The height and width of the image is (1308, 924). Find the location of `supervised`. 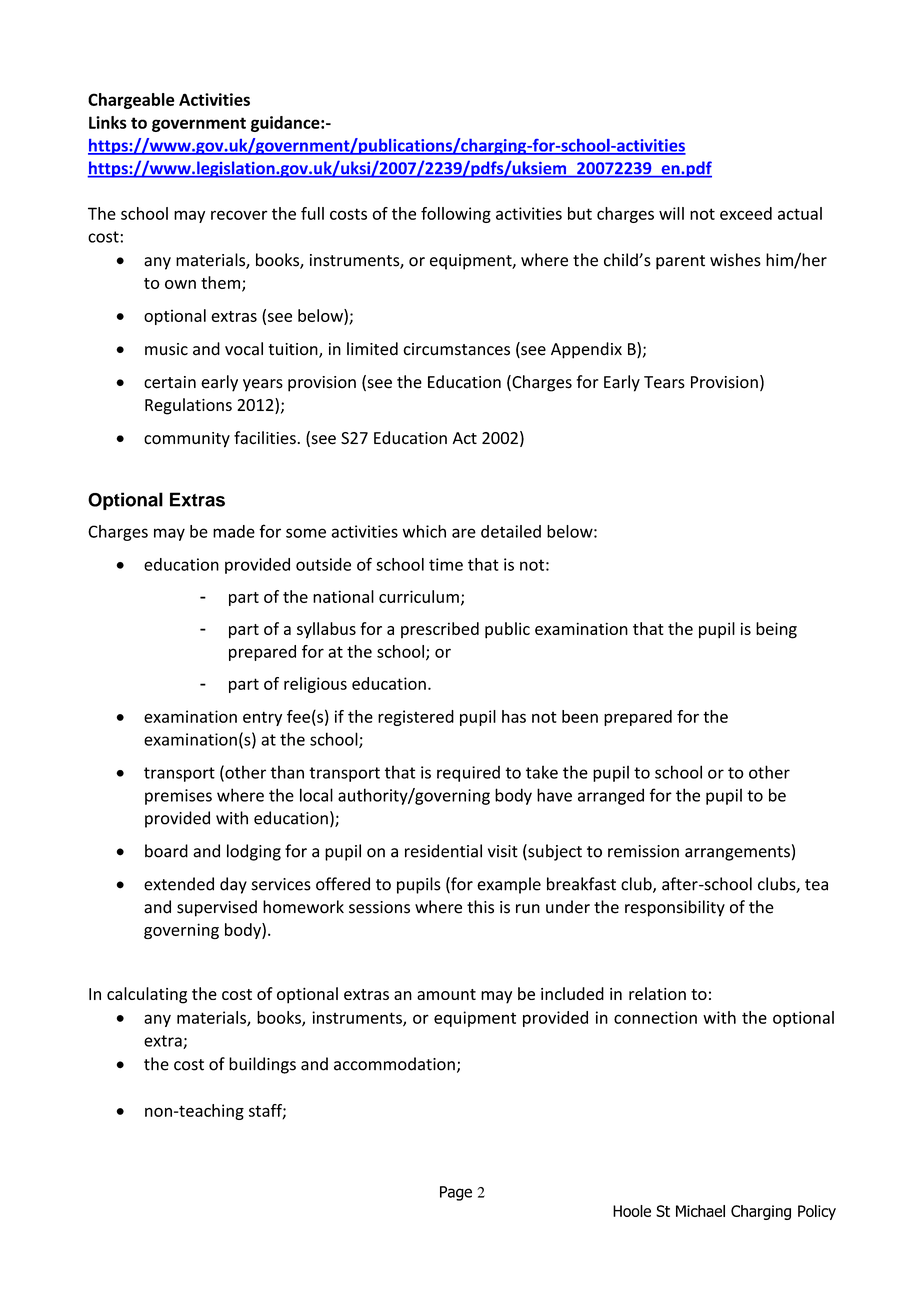

supervised is located at coordinates (217, 908).
